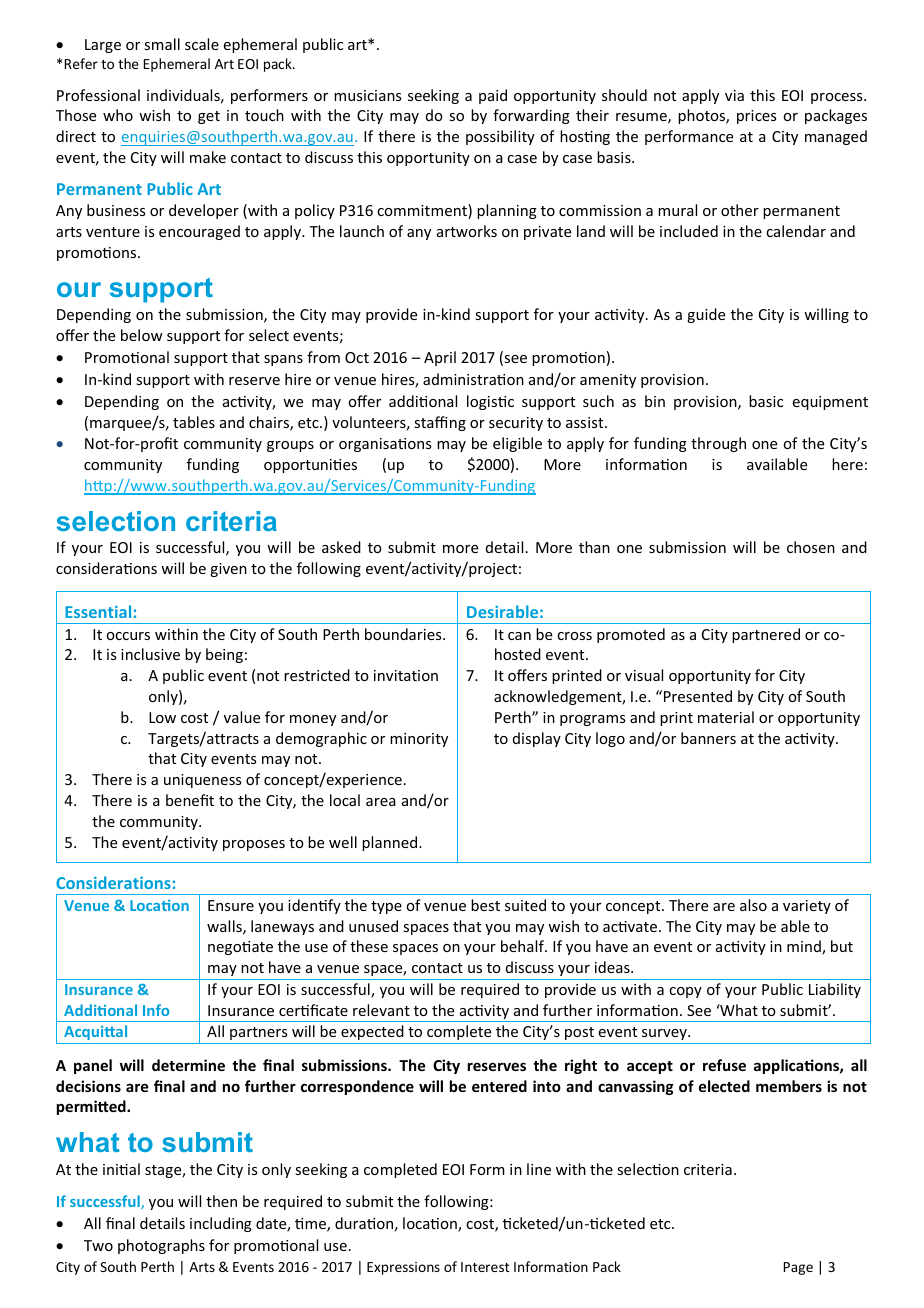 This screenshot has height=1308, width=924. What do you see at coordinates (190, 800) in the screenshot?
I see `benefit` at bounding box center [190, 800].
